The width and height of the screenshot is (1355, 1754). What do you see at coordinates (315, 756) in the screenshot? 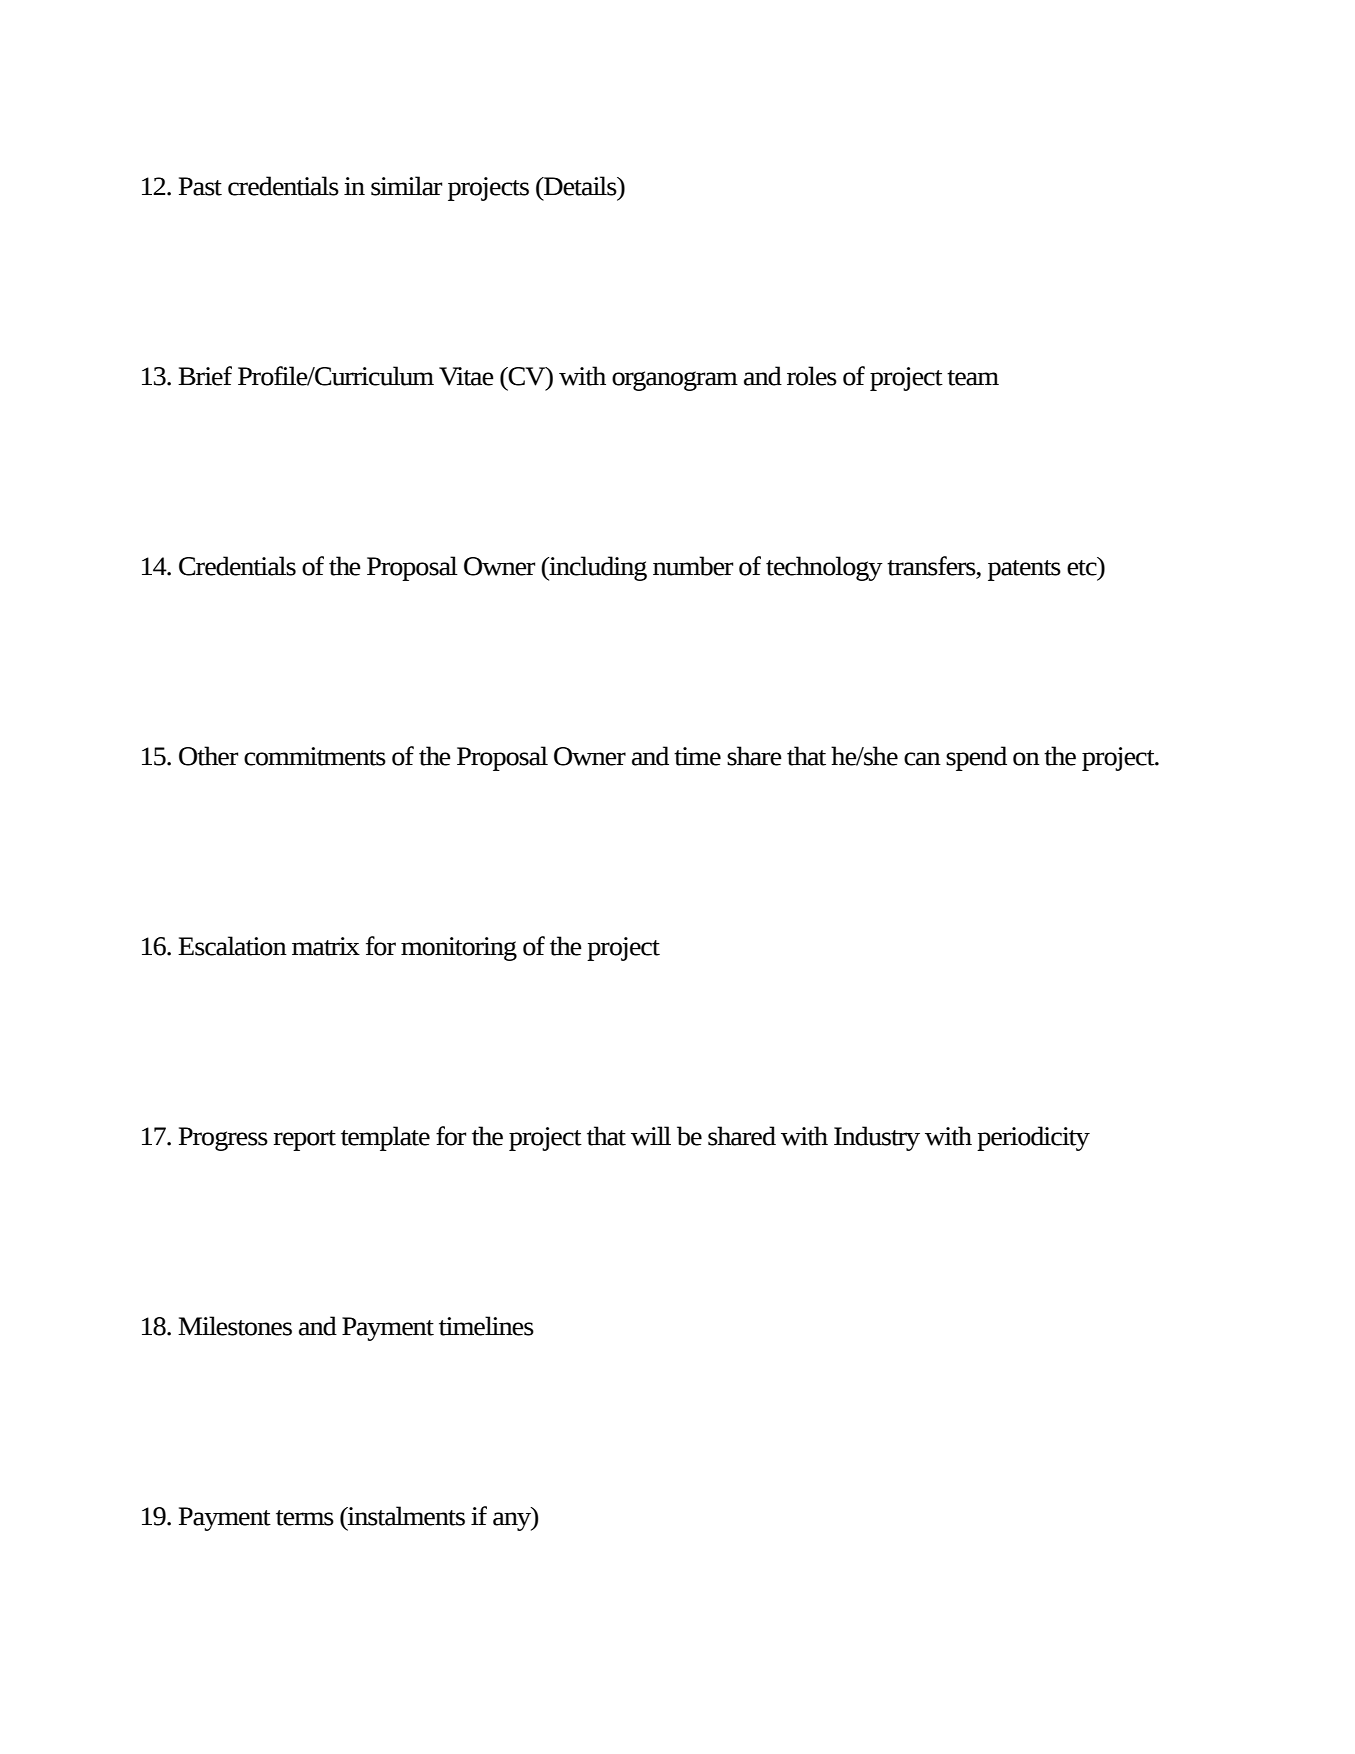
I see `commitments` at bounding box center [315, 756].
